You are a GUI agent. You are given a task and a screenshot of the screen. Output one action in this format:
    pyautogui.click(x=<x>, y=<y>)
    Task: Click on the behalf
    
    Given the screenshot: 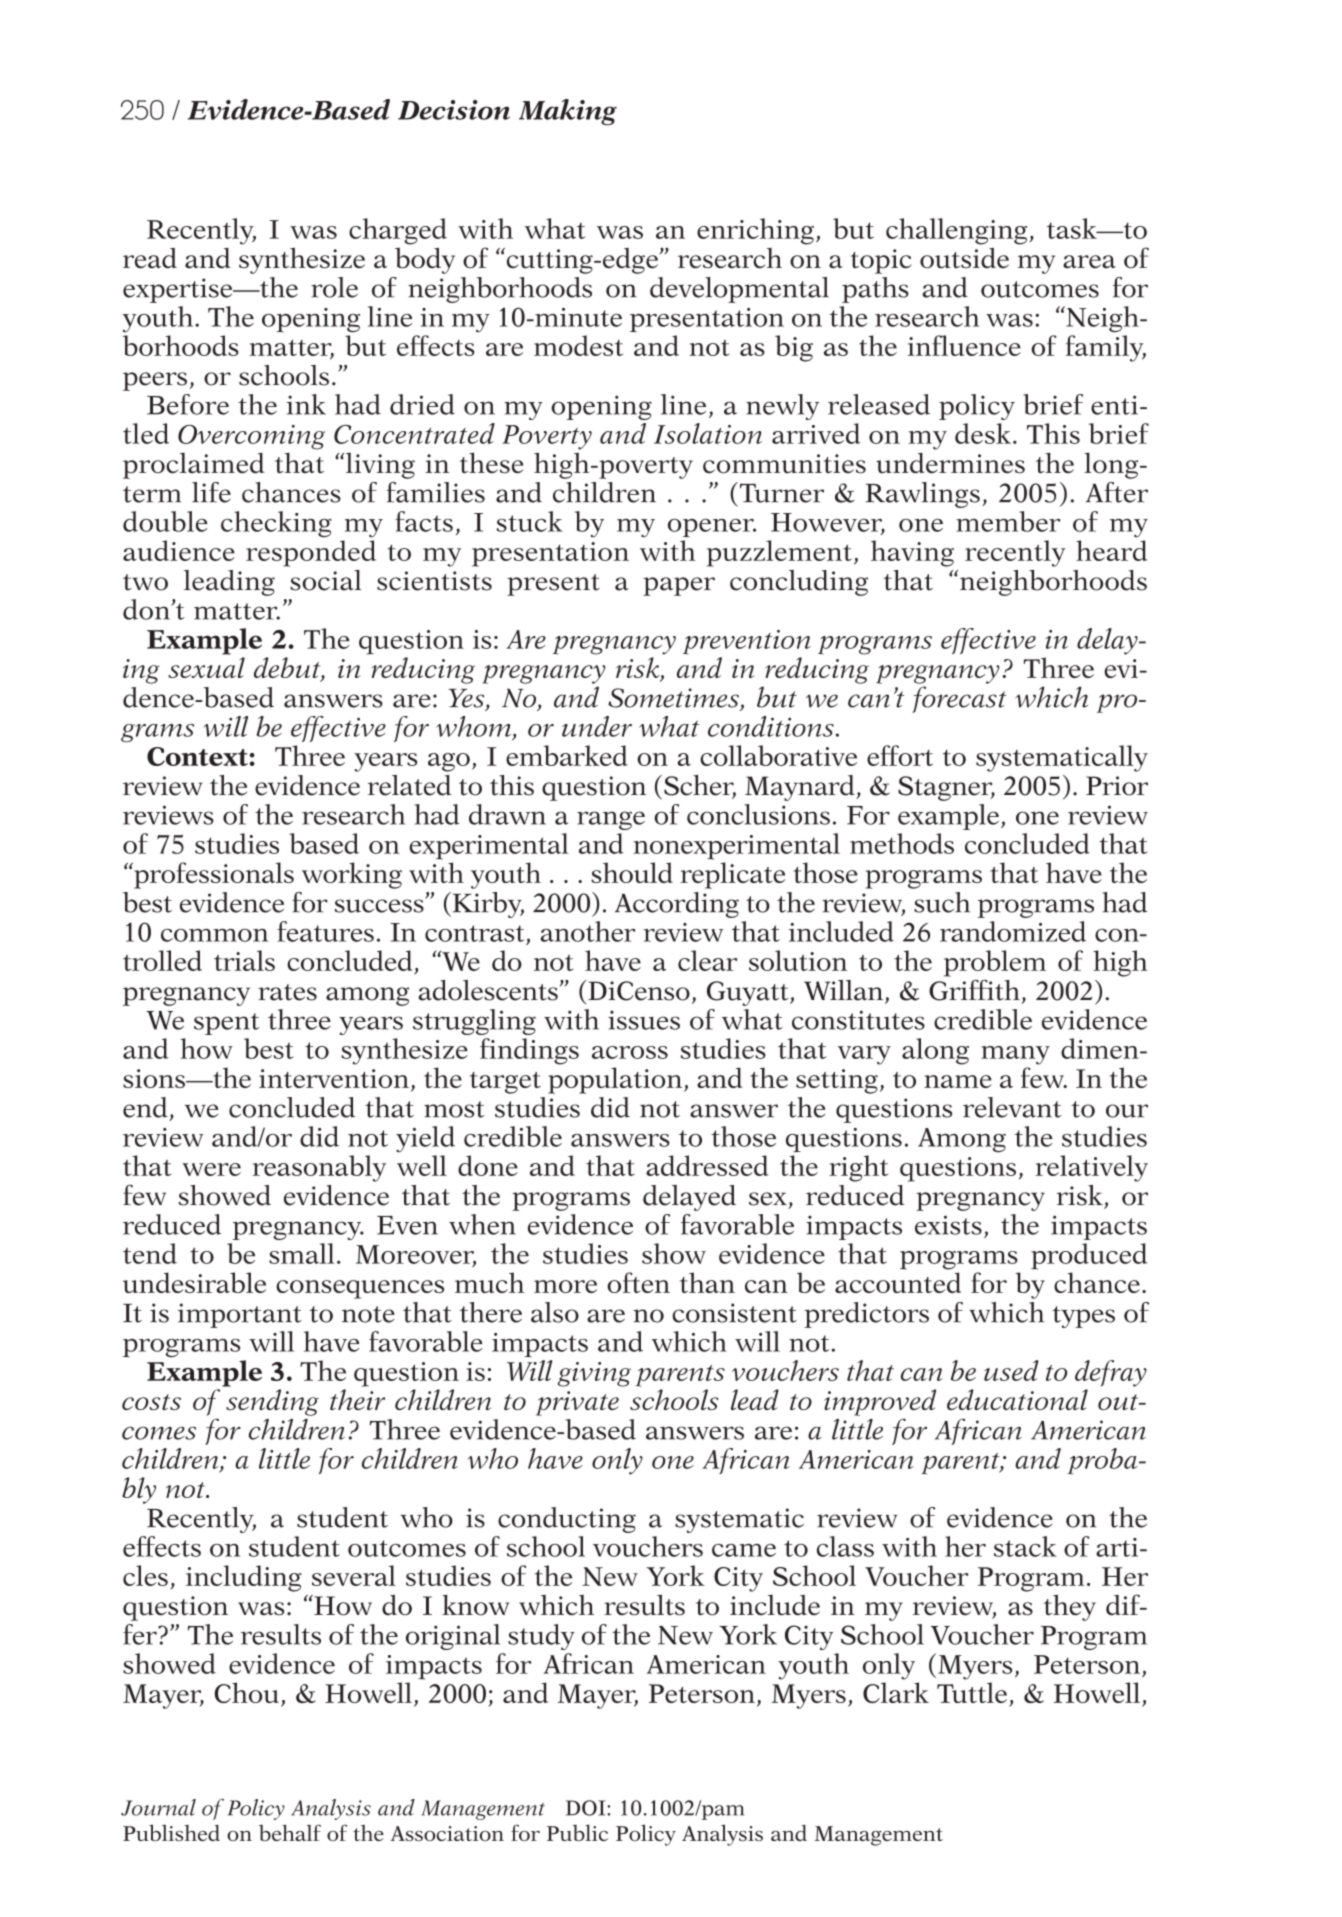 What is the action you would take?
    pyautogui.click(x=290, y=1832)
